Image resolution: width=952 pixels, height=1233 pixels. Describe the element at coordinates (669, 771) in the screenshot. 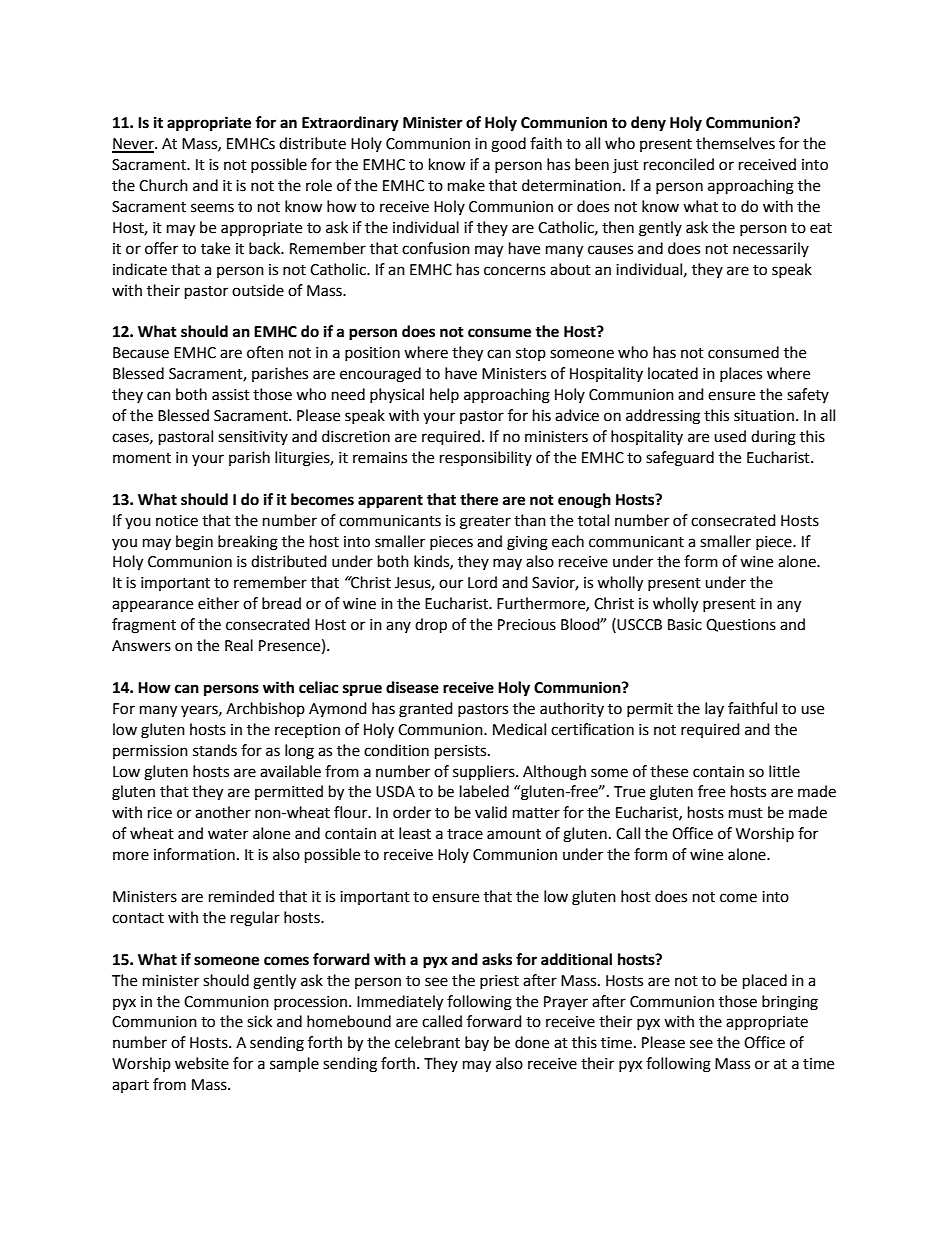

I see `these` at that location.
